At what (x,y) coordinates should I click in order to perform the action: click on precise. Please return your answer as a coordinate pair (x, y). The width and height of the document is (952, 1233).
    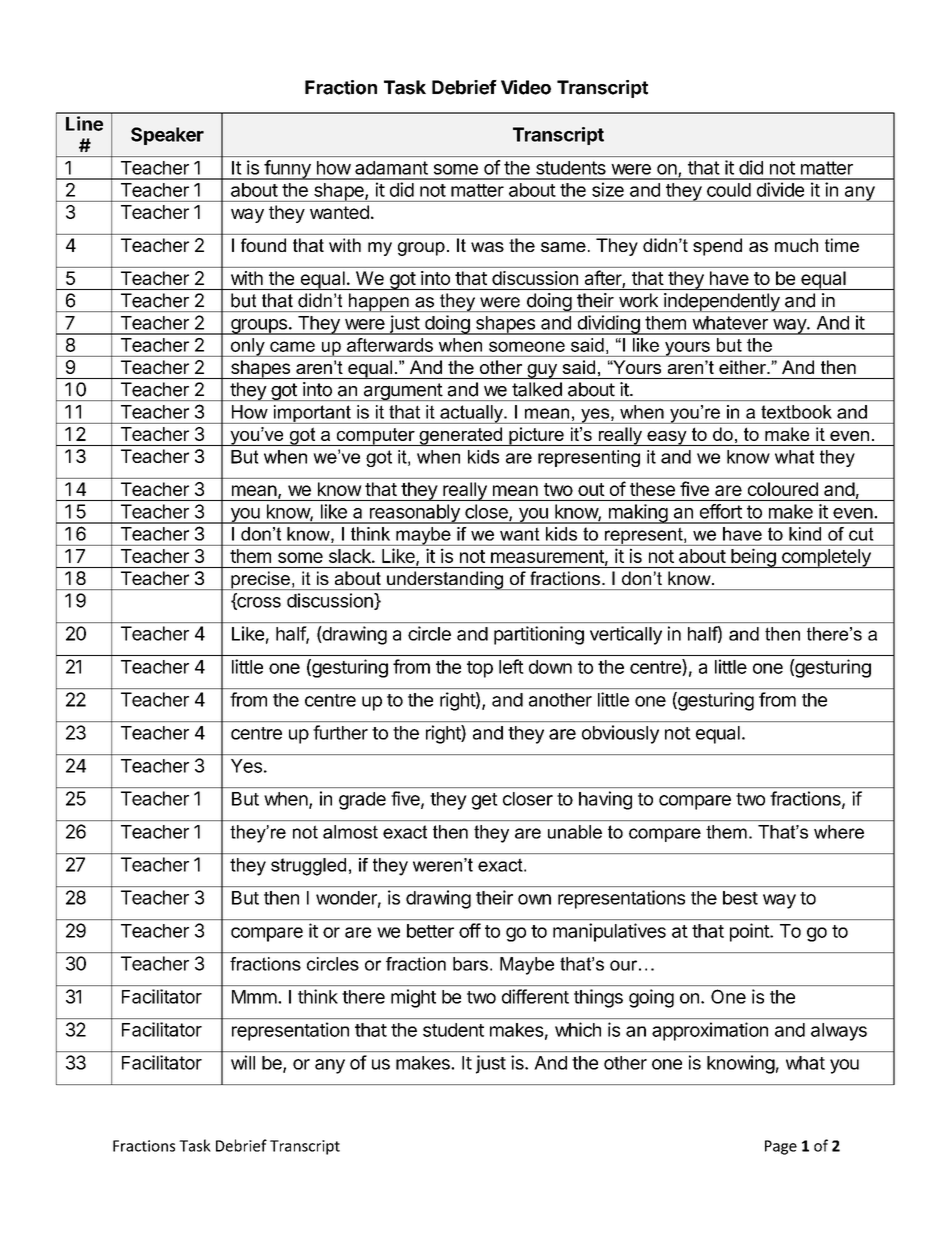
    Looking at the image, I should click on (260, 580).
